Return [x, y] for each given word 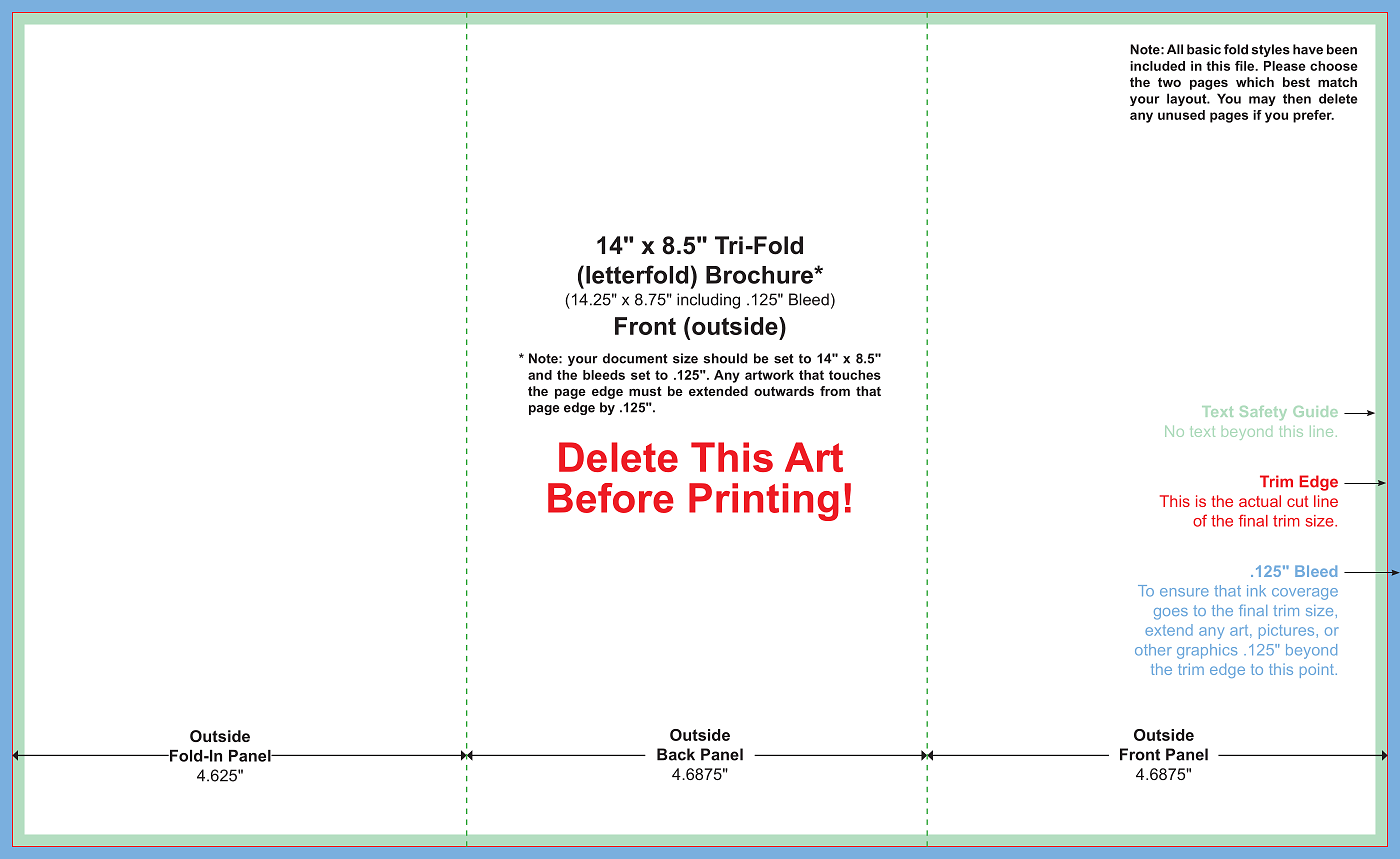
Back [676, 754]
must [645, 391]
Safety [1263, 413]
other [1153, 650]
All [1175, 49]
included [1157, 66]
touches [855, 375]
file [1246, 66]
